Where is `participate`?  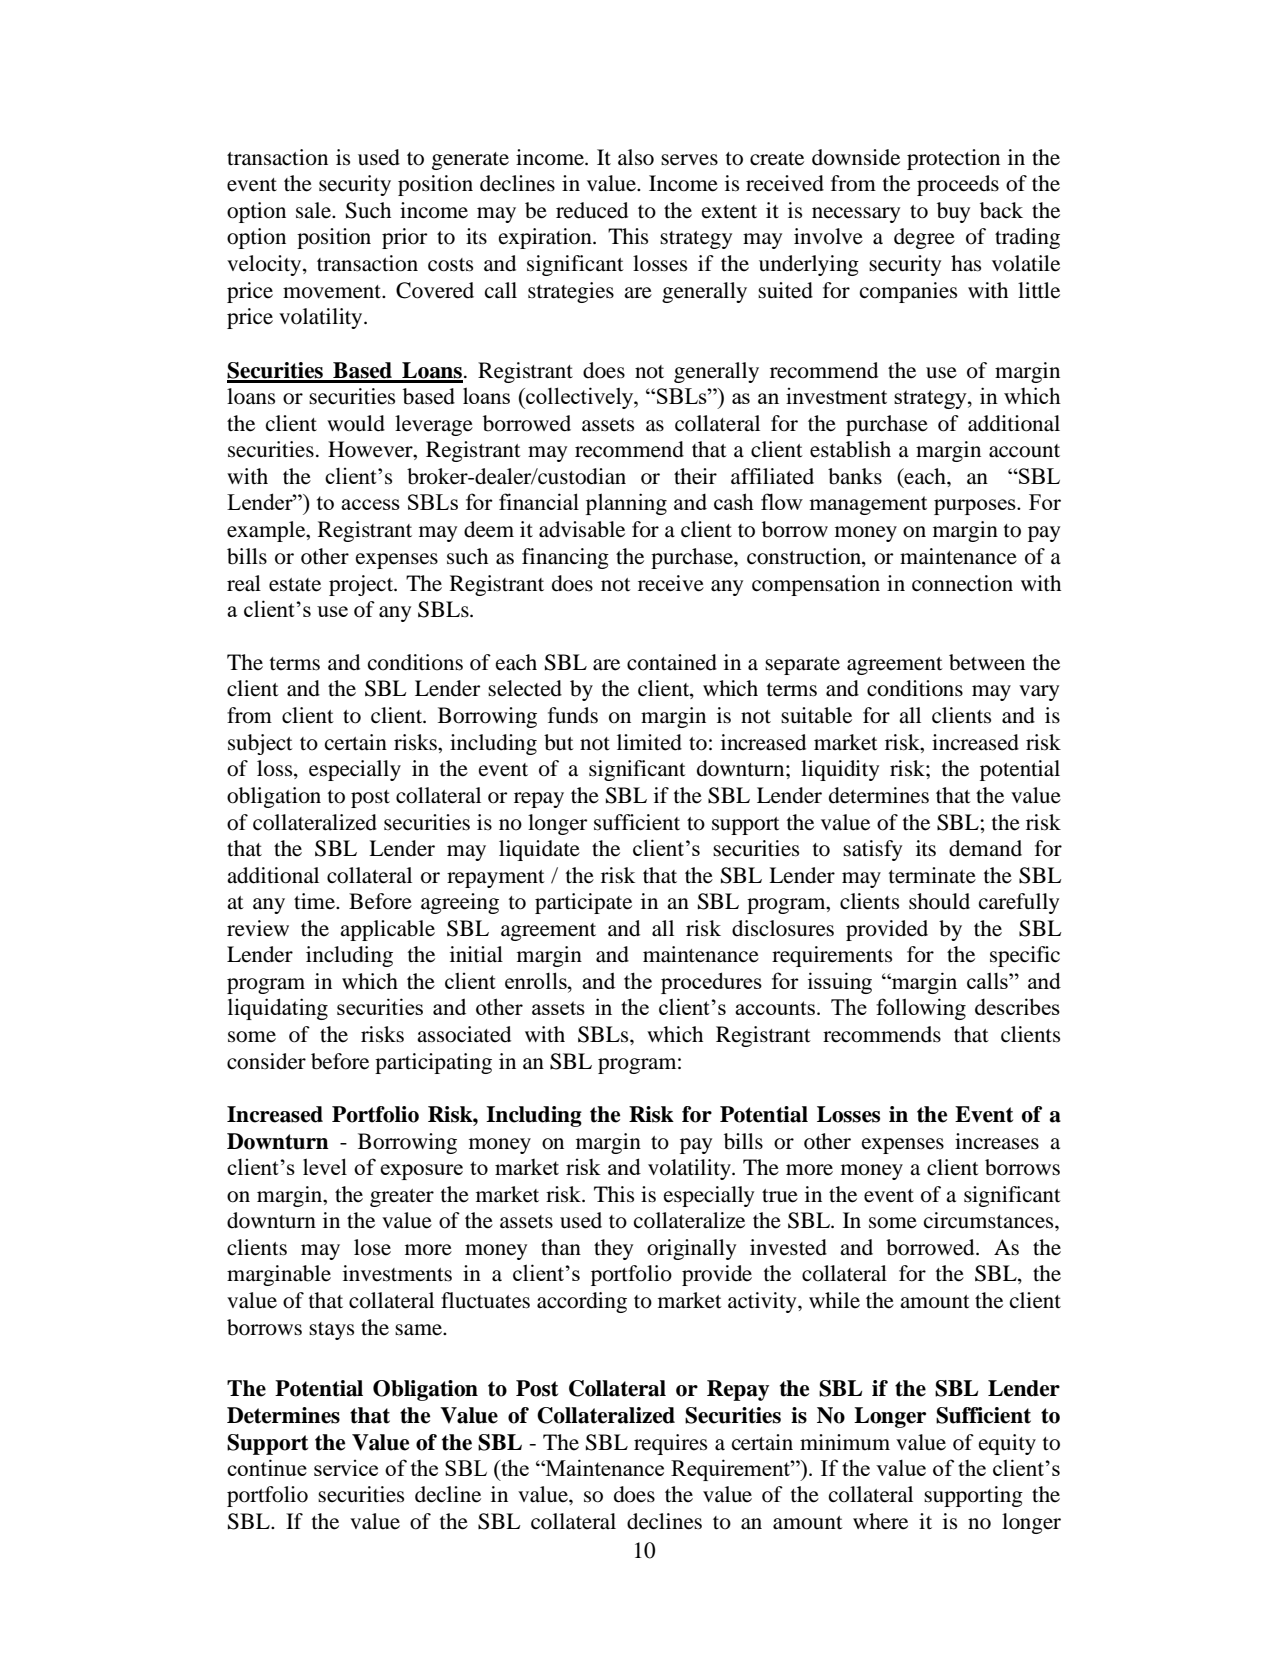
participate is located at coordinates (583, 903).
